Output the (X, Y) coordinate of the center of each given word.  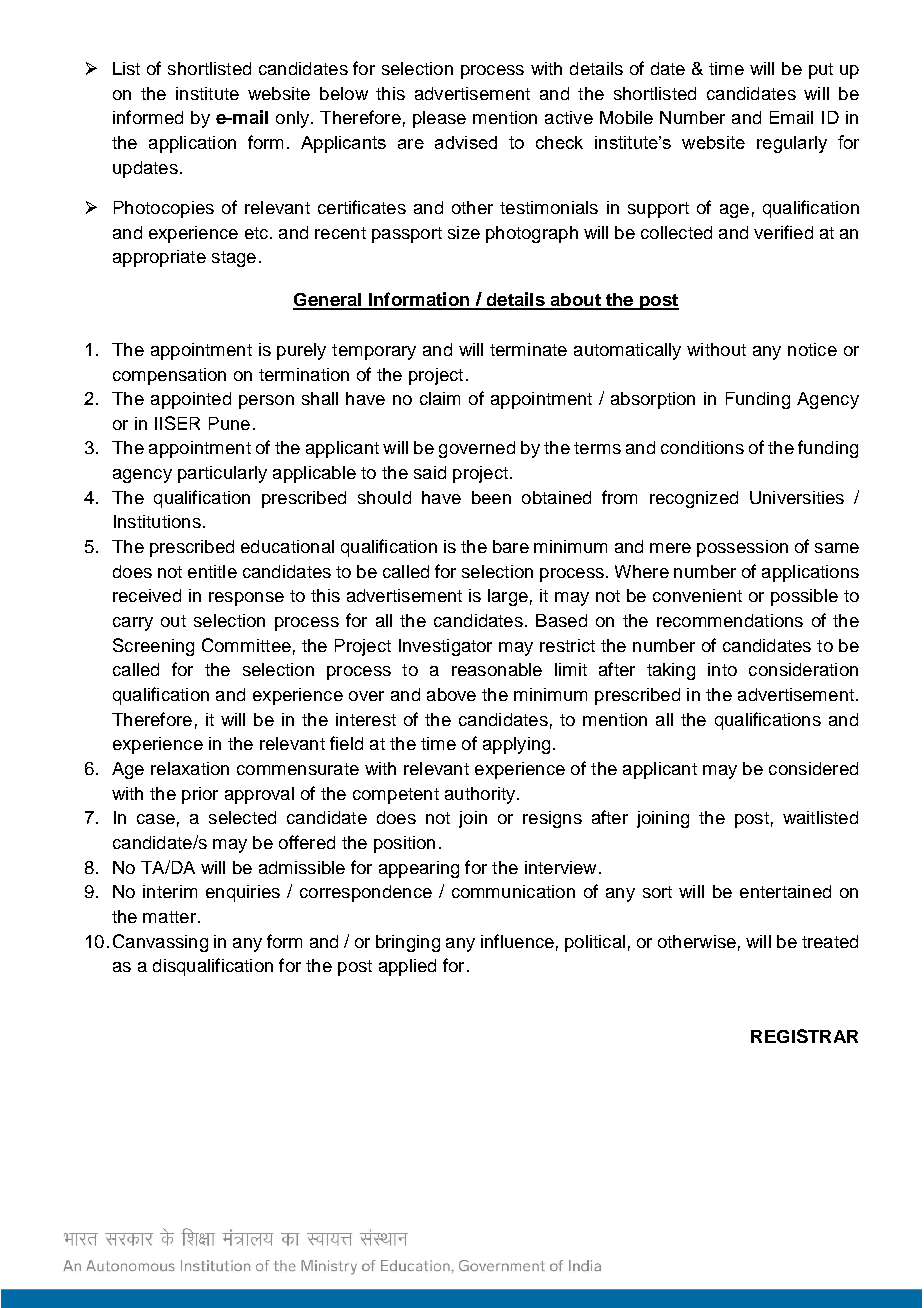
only (292, 119)
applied (407, 967)
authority (481, 795)
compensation (169, 376)
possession (742, 548)
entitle (212, 571)
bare (511, 546)
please (439, 119)
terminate (528, 349)
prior (200, 795)
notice (812, 349)
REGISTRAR (804, 1036)
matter (169, 917)
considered (813, 768)
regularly (792, 144)
